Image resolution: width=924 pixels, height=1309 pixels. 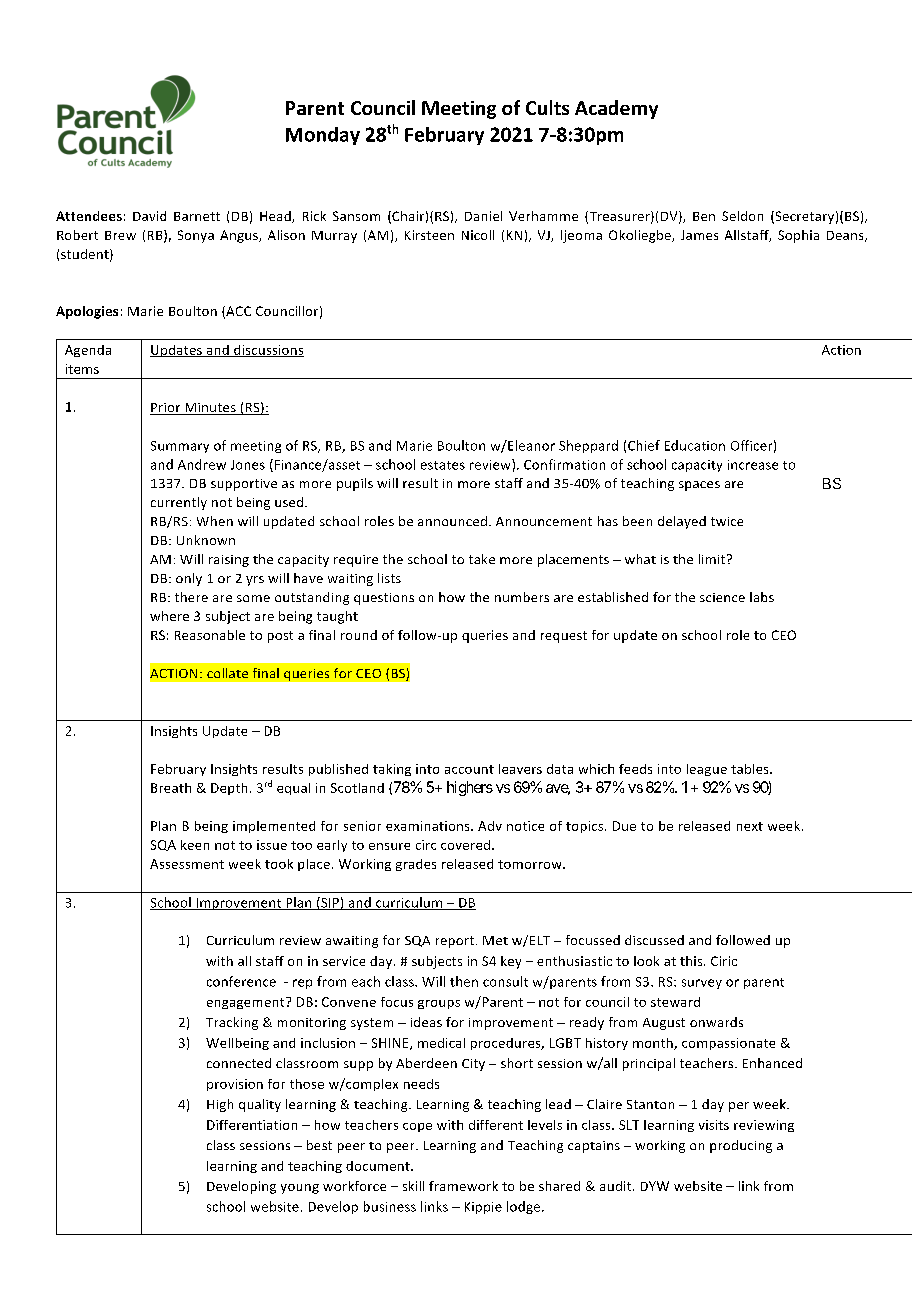 What do you see at coordinates (762, 597) in the screenshot?
I see `labs` at bounding box center [762, 597].
